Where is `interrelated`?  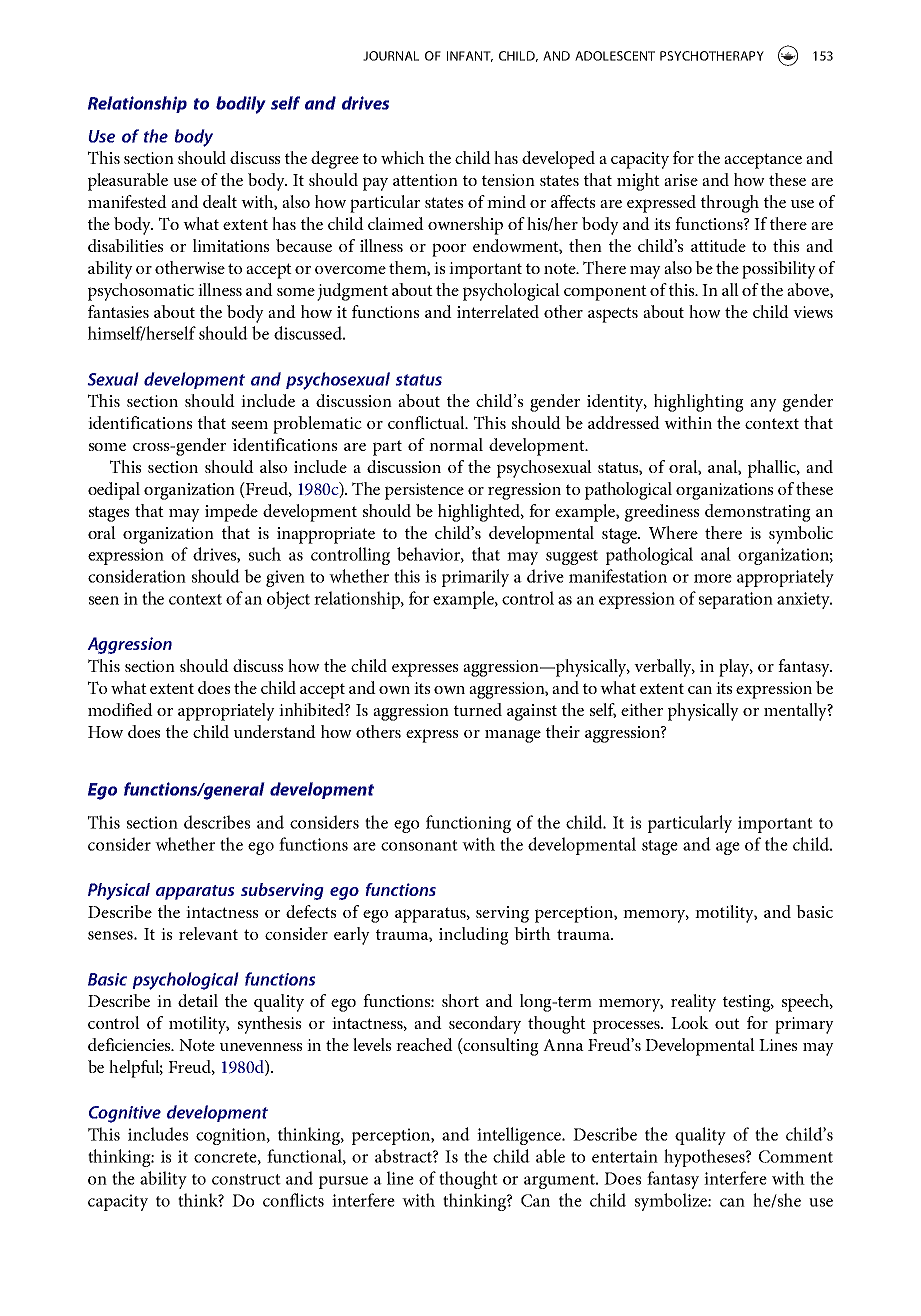
interrelated is located at coordinates (498, 311).
